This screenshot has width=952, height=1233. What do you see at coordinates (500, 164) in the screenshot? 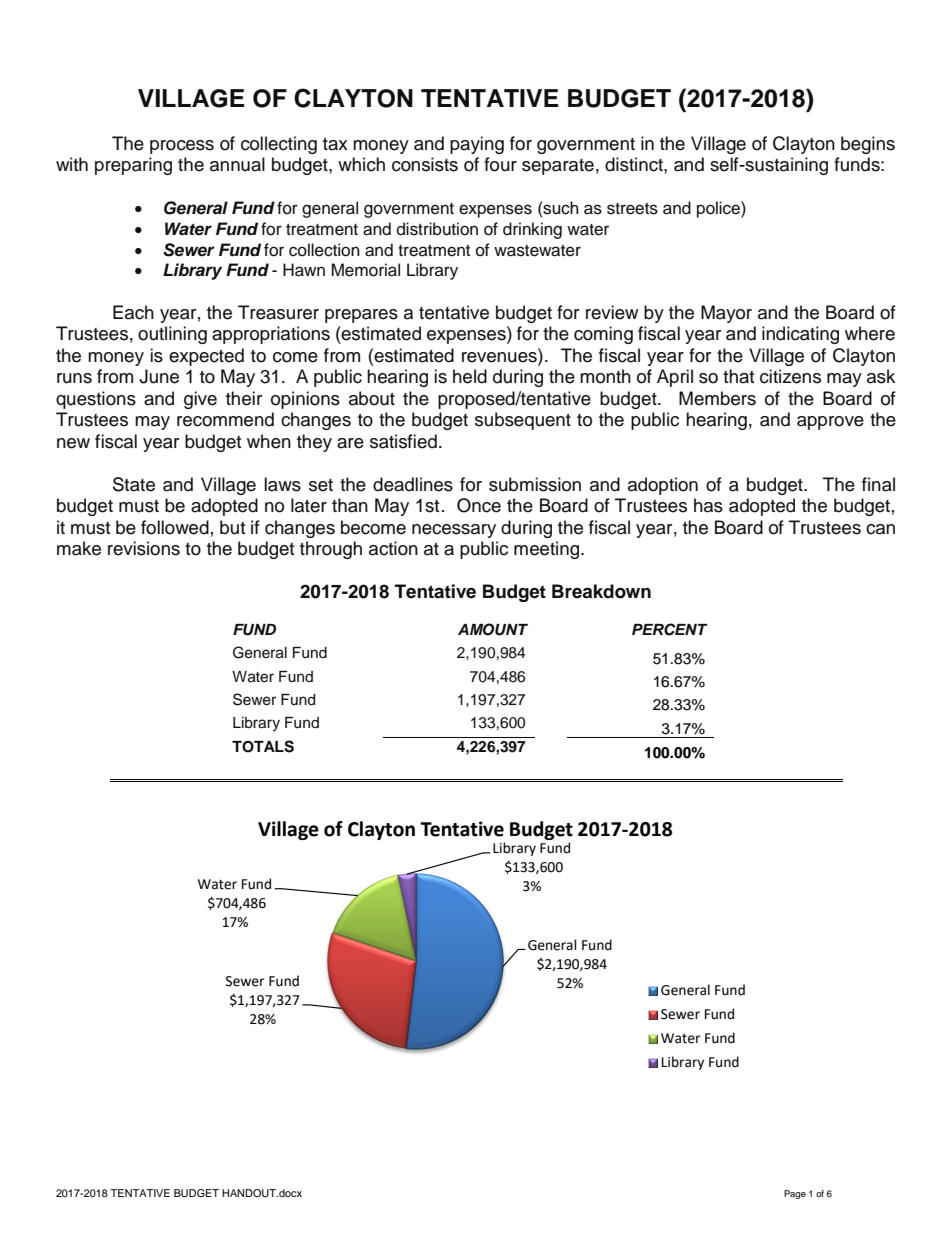
I see `four` at bounding box center [500, 164].
